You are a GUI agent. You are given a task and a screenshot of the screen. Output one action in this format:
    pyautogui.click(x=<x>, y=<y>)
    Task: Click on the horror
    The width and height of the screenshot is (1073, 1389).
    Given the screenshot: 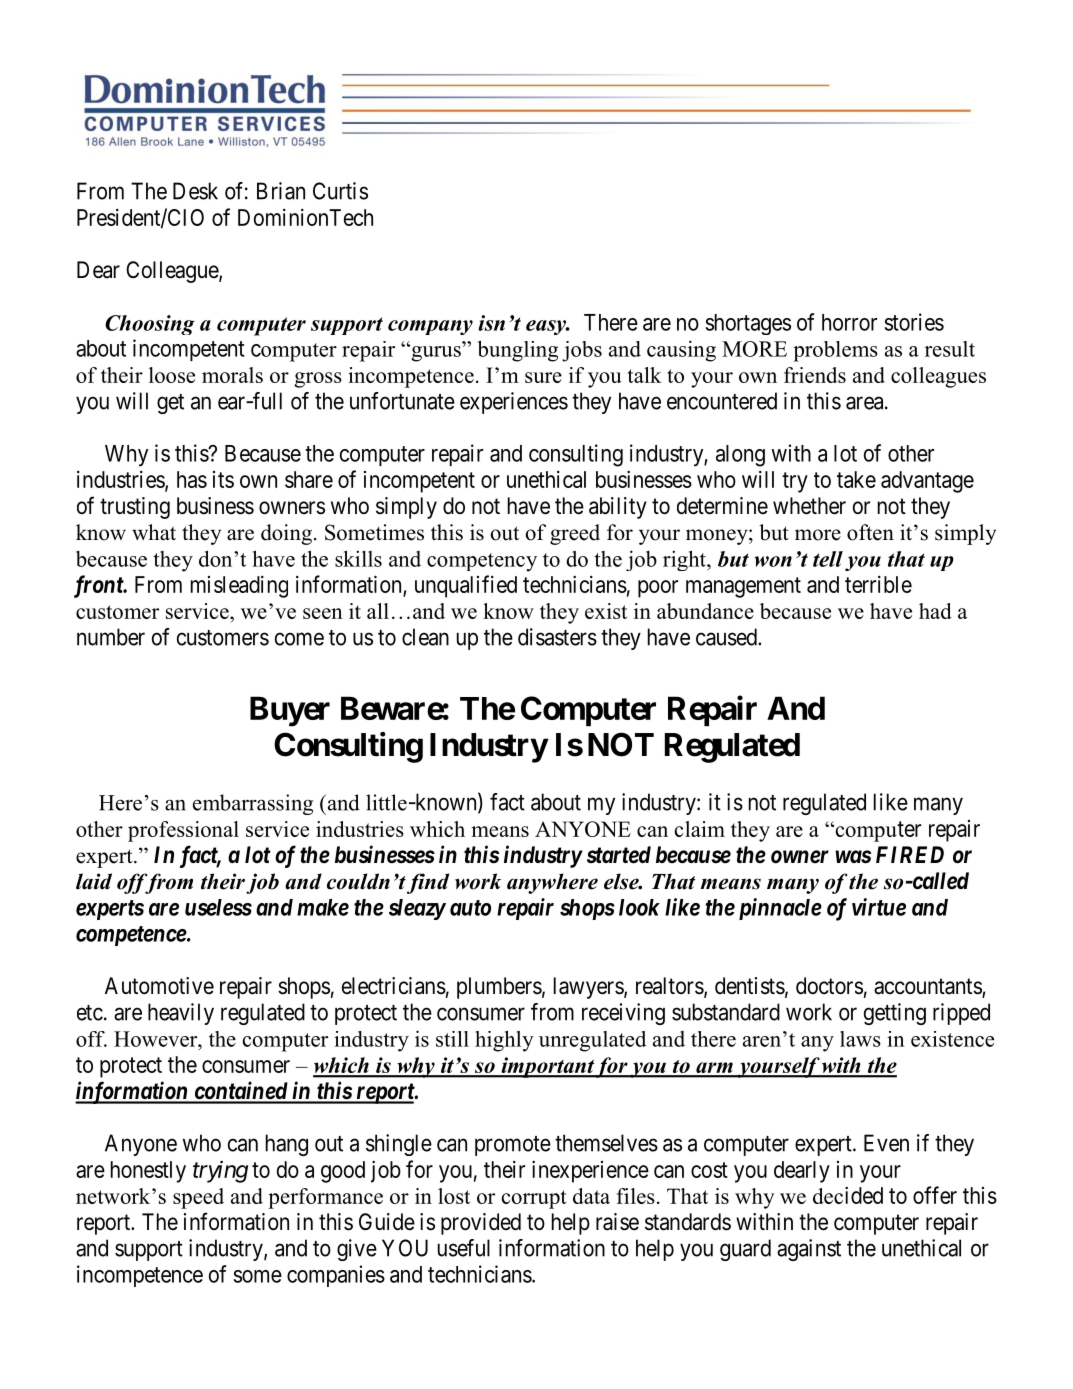 What is the action you would take?
    pyautogui.click(x=849, y=322)
